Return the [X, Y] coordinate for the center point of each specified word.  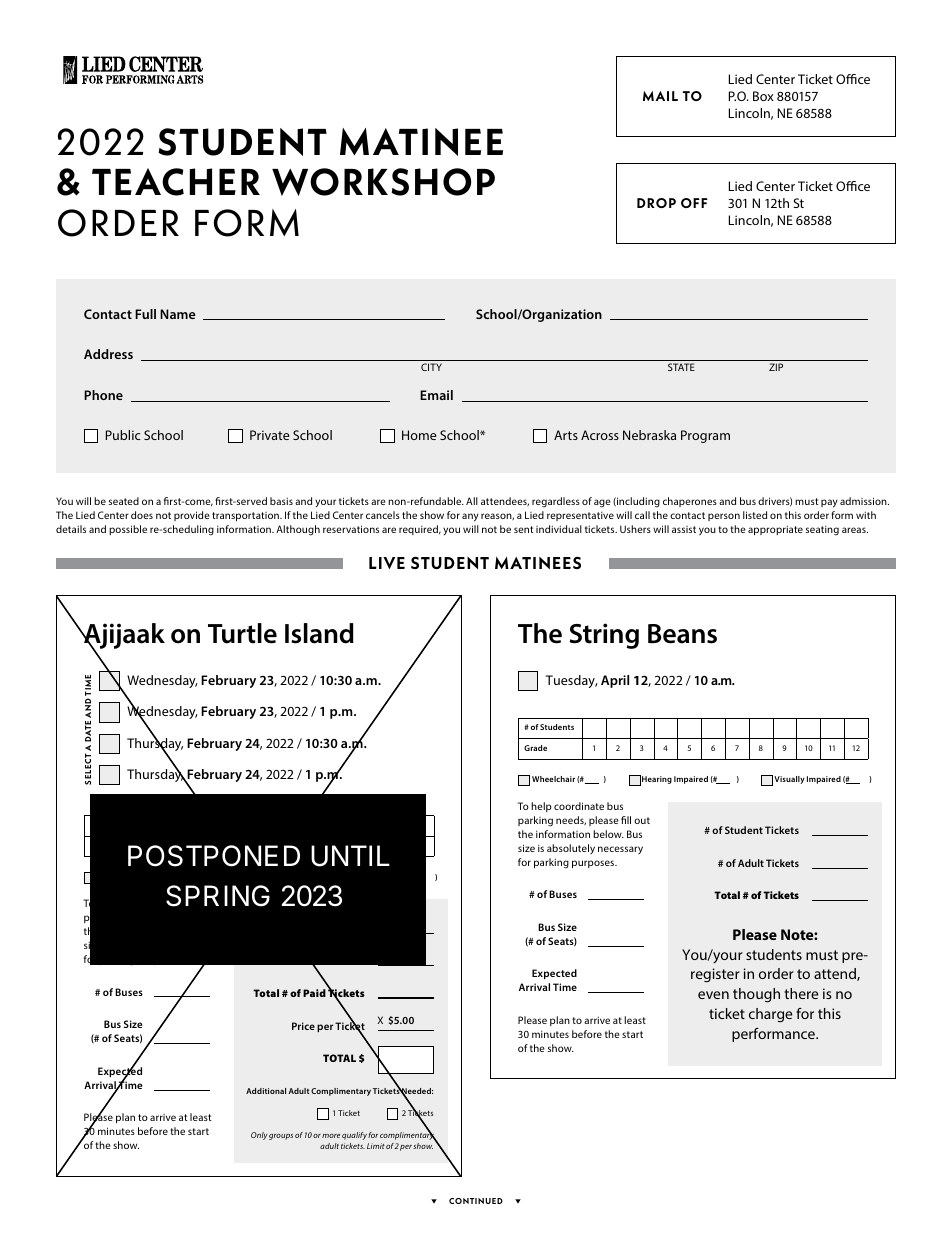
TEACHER [176, 182]
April [615, 681]
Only [259, 1136]
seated [124, 501]
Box [763, 96]
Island [319, 633]
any [470, 517]
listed [755, 515]
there [801, 993]
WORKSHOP [383, 182]
